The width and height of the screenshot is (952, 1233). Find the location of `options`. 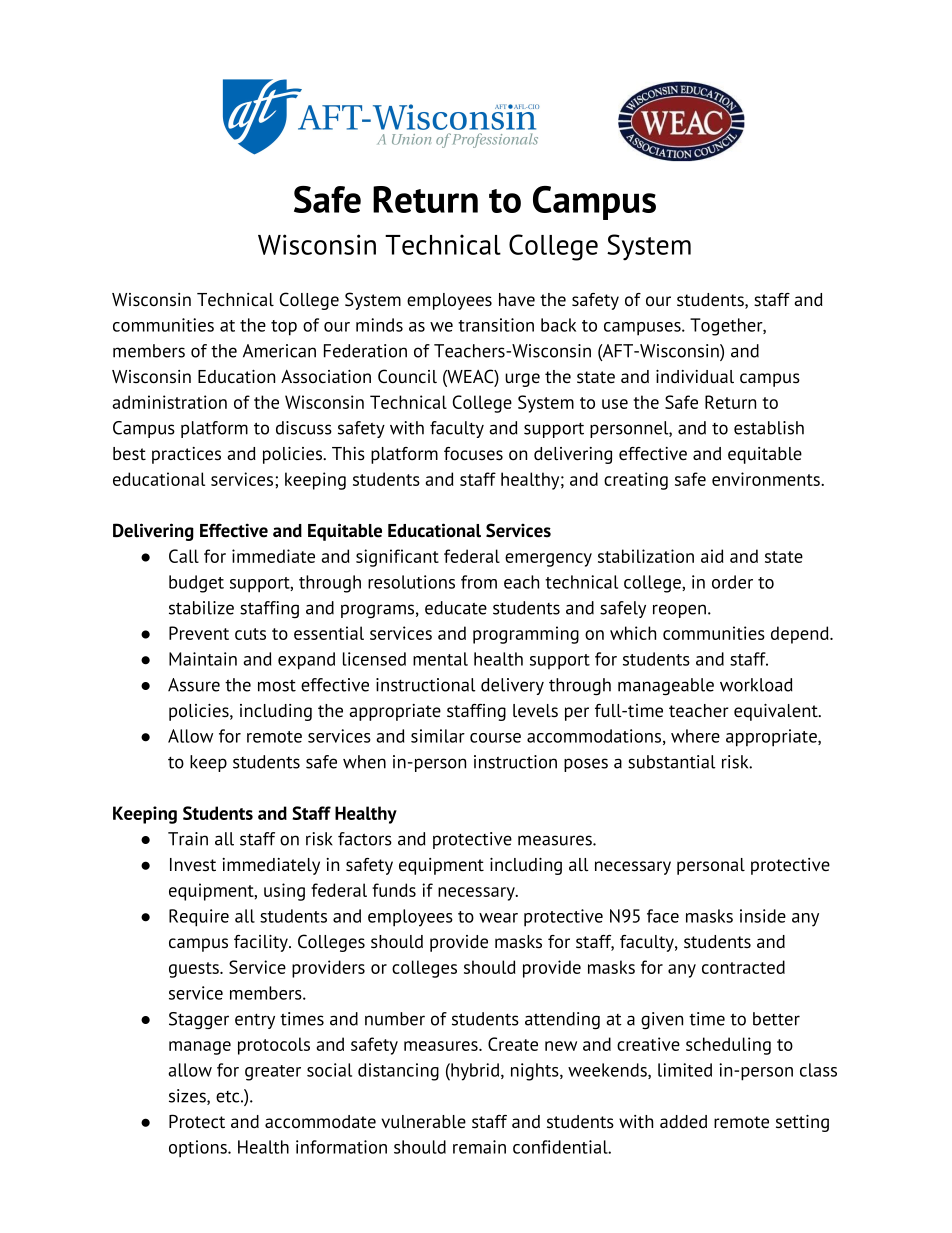

options is located at coordinates (199, 1149).
